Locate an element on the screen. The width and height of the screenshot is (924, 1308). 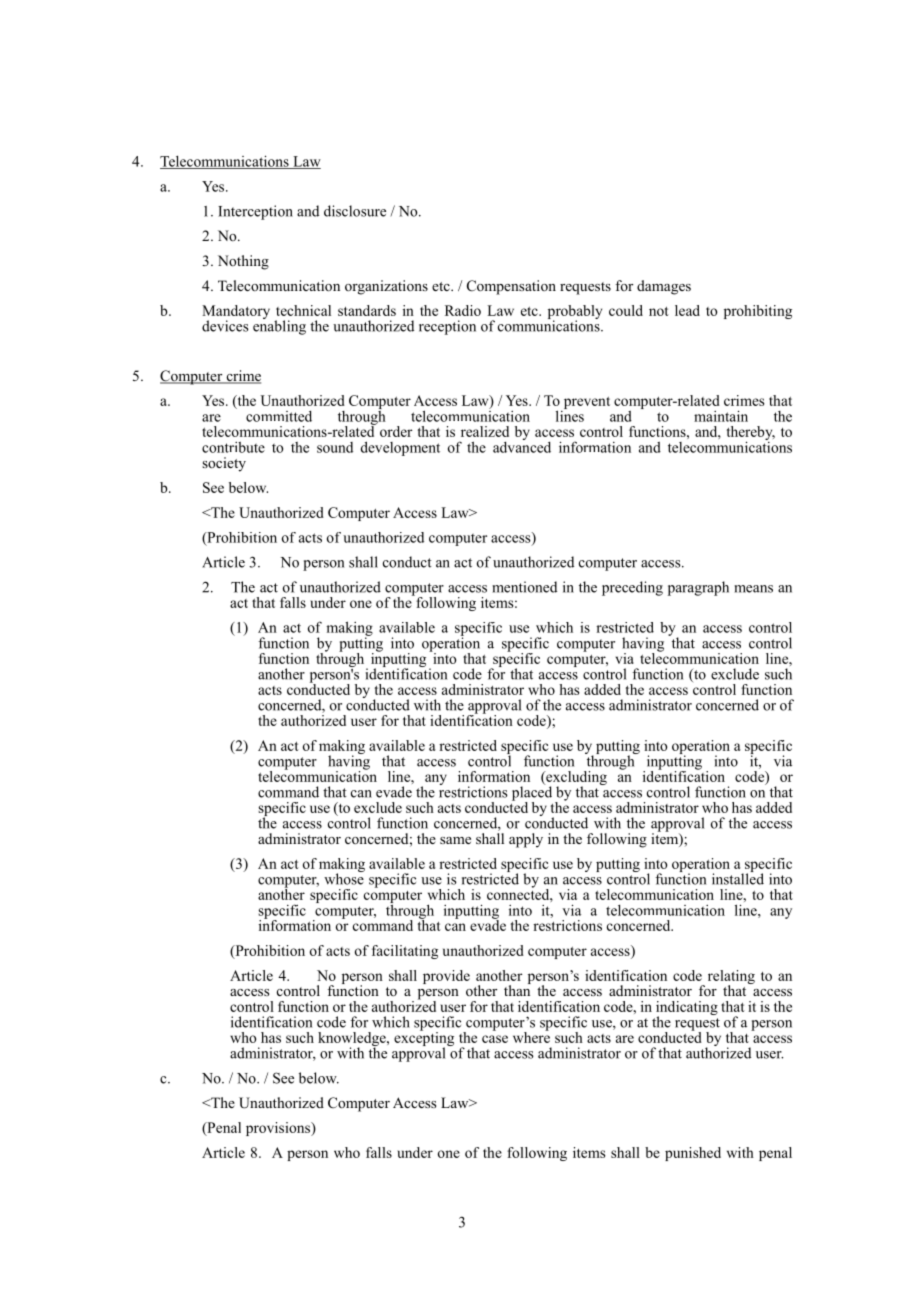
whose is located at coordinates (344, 878).
